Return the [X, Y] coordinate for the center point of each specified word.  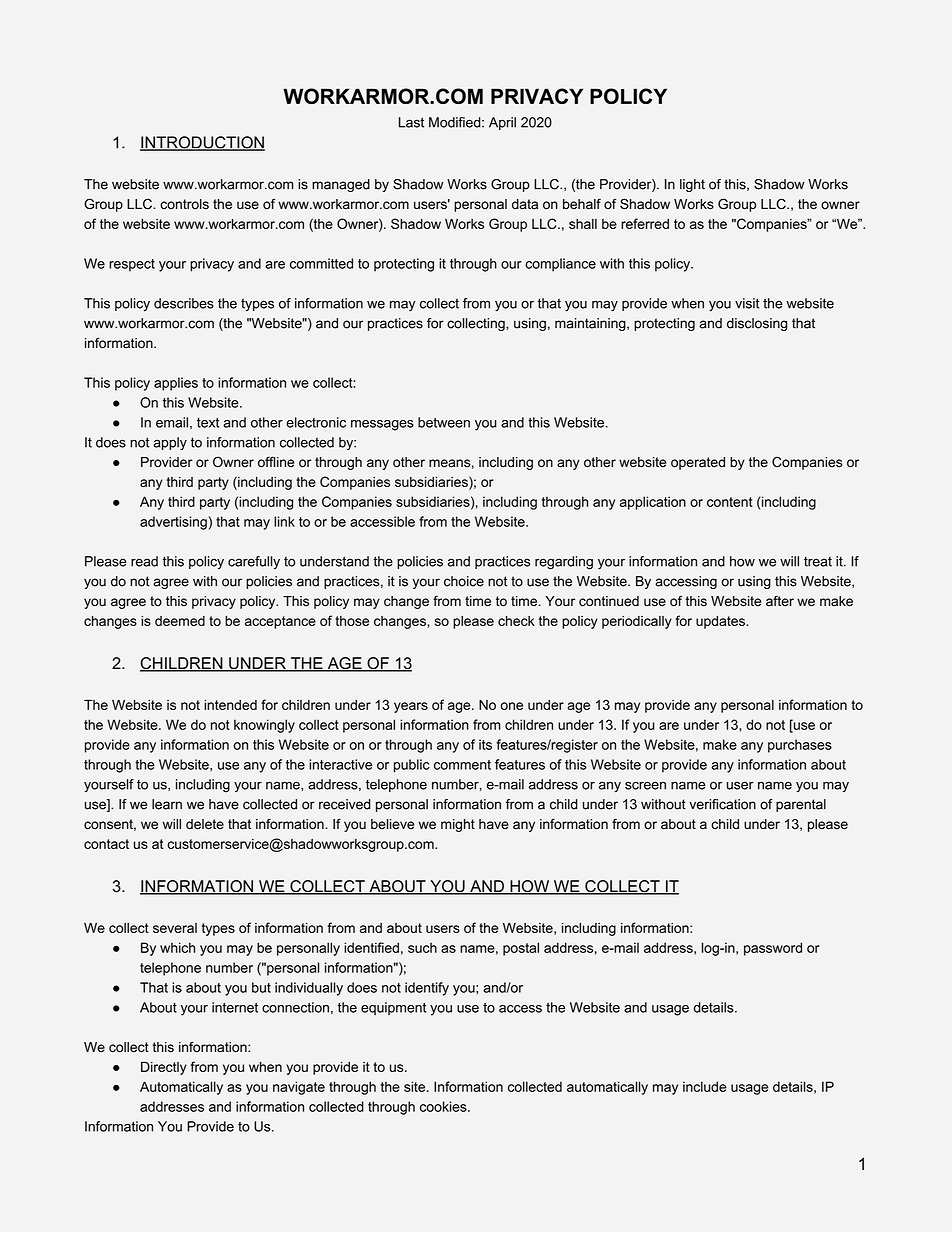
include [705, 1086]
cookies [444, 1106]
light [692, 185]
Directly [164, 1068]
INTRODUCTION [202, 143]
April [502, 123]
